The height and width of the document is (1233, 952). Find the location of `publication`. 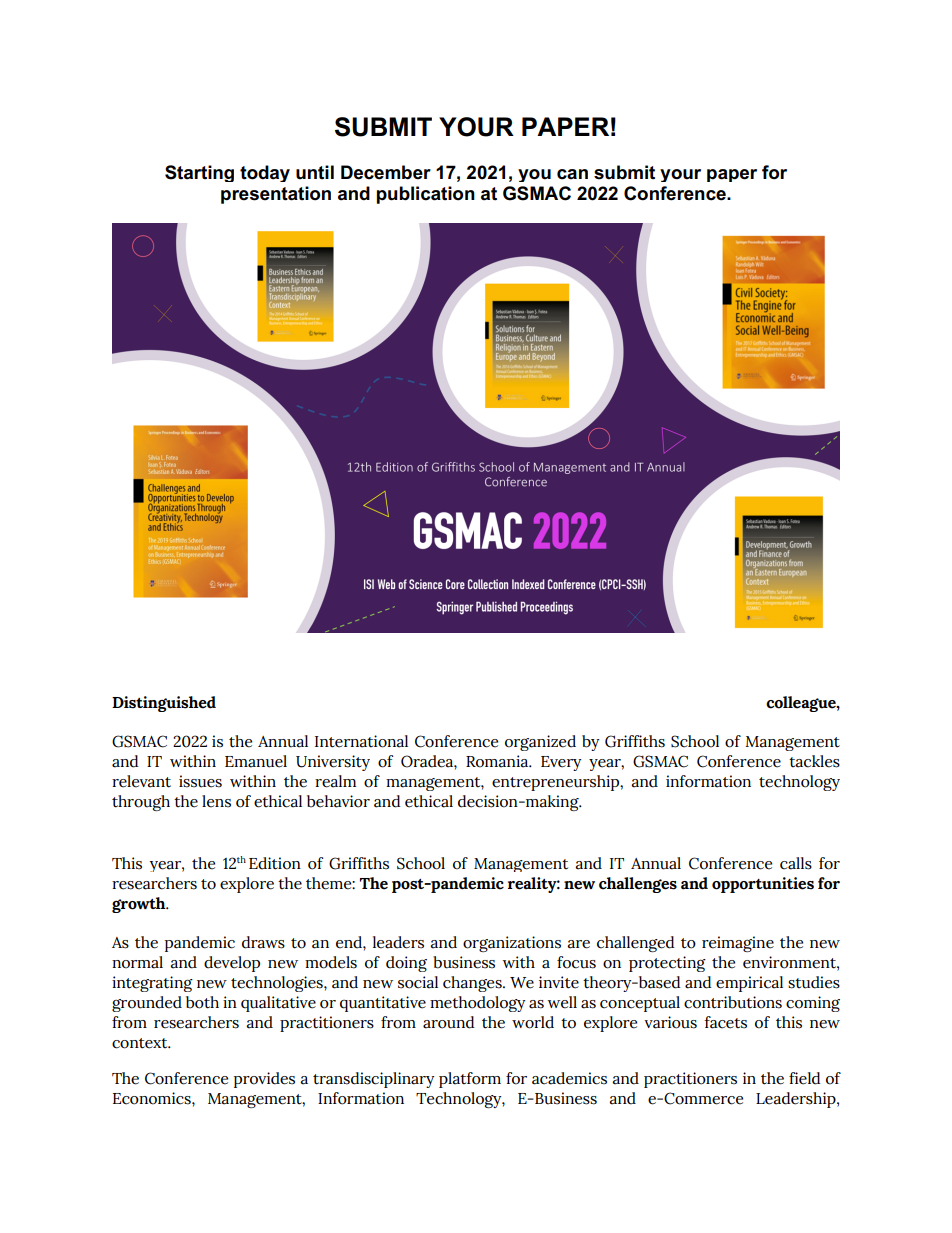

publication is located at coordinates (426, 195).
